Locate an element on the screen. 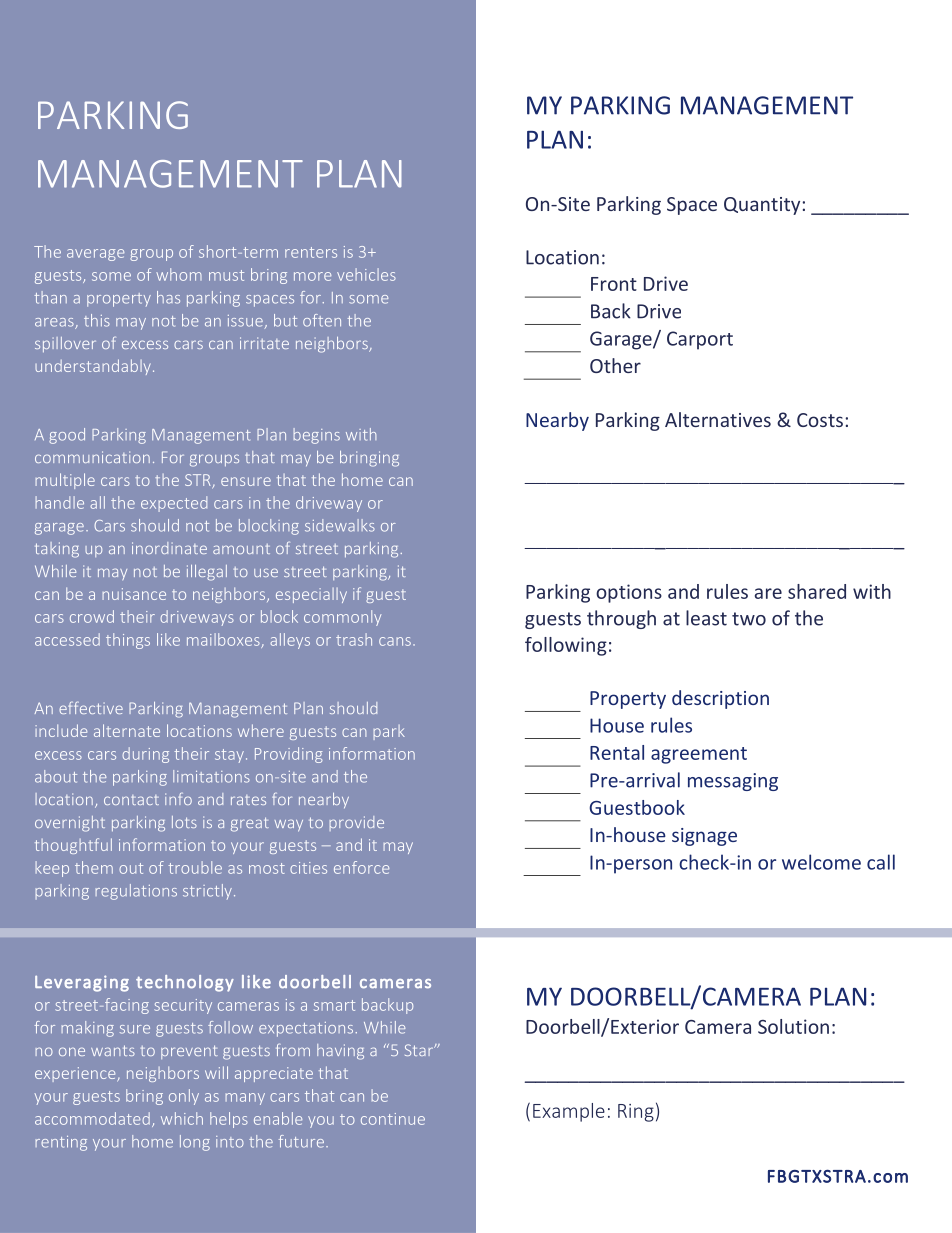  Quantity is located at coordinates (762, 206).
